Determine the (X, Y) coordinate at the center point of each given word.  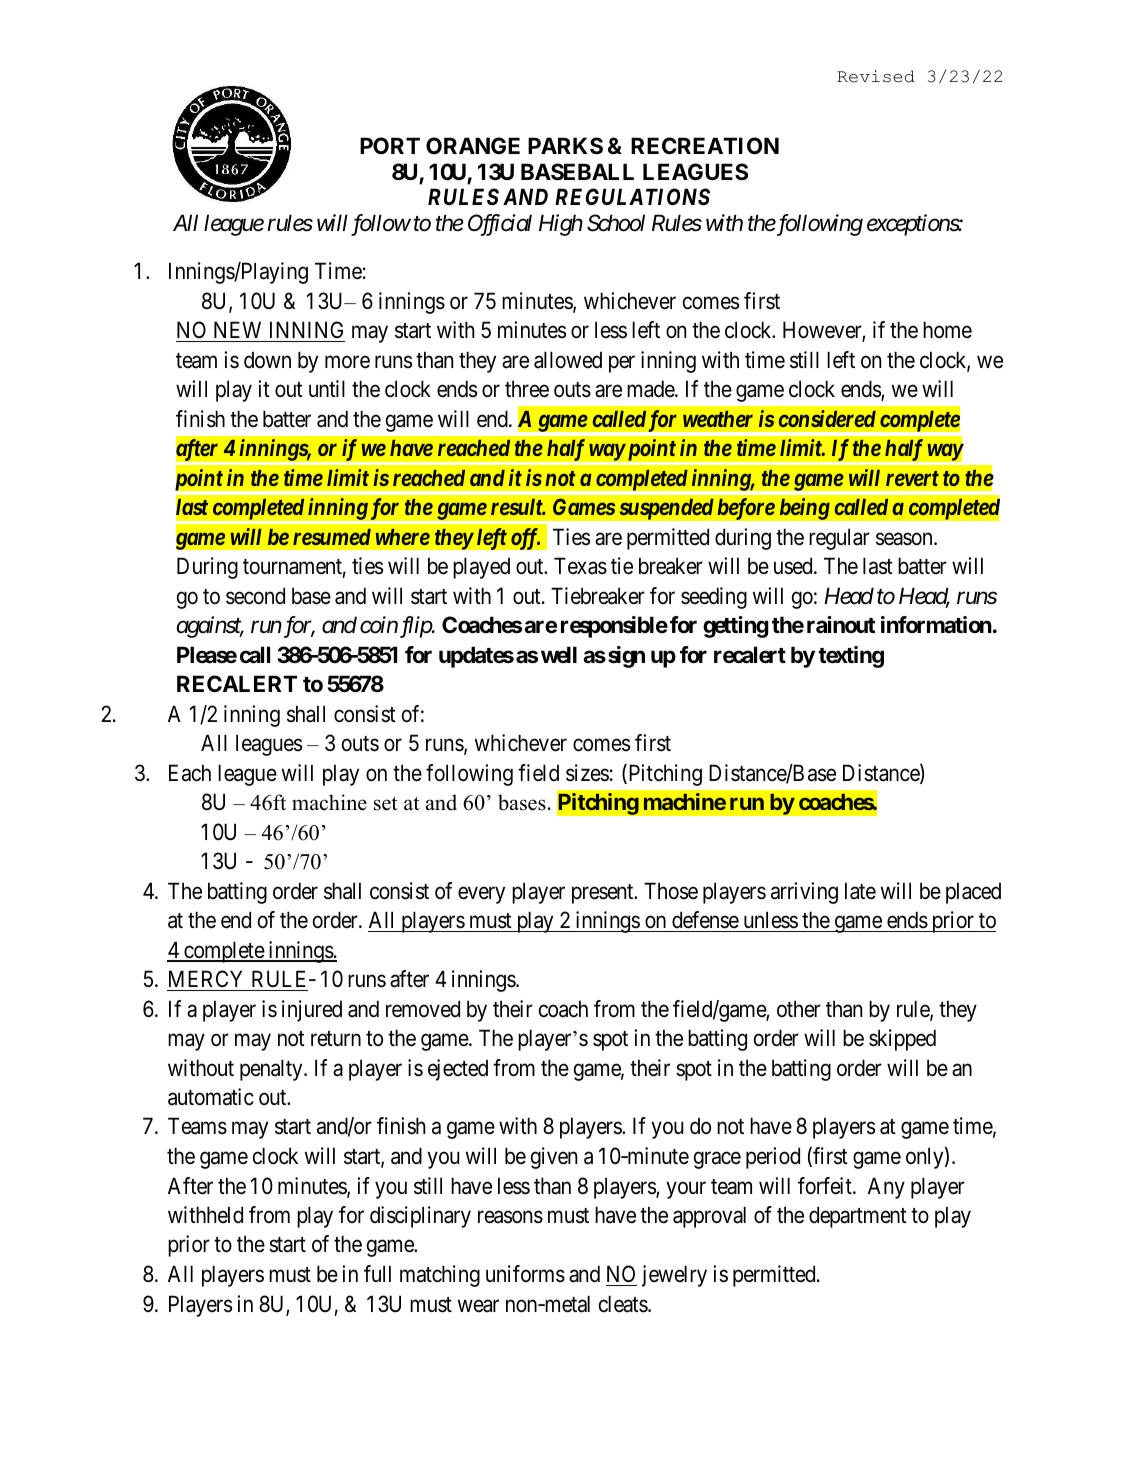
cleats (624, 1304)
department (858, 1217)
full (377, 1273)
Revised (876, 76)
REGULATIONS (632, 197)
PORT (390, 145)
